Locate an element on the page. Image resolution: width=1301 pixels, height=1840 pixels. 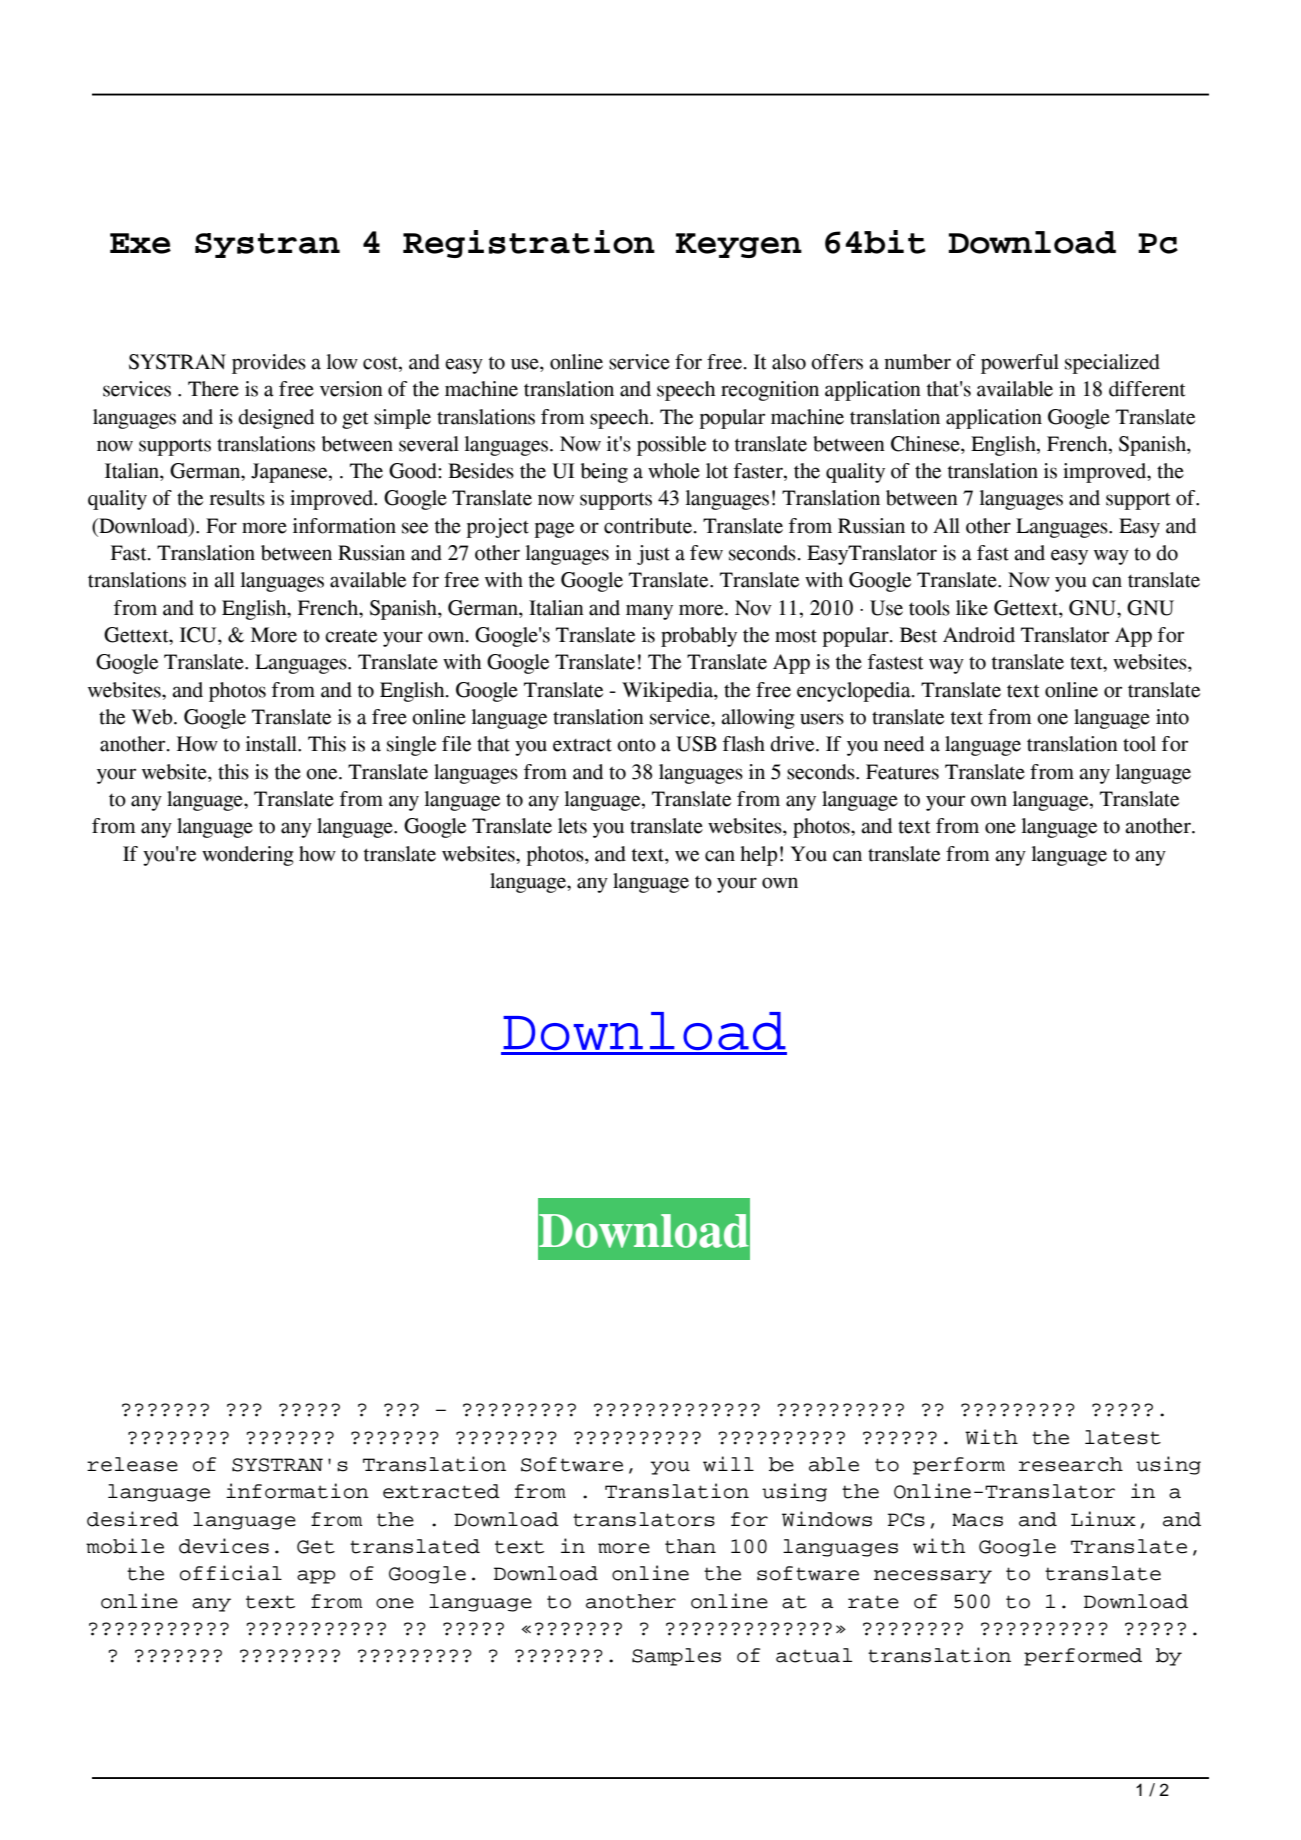
install is located at coordinates (273, 744).
